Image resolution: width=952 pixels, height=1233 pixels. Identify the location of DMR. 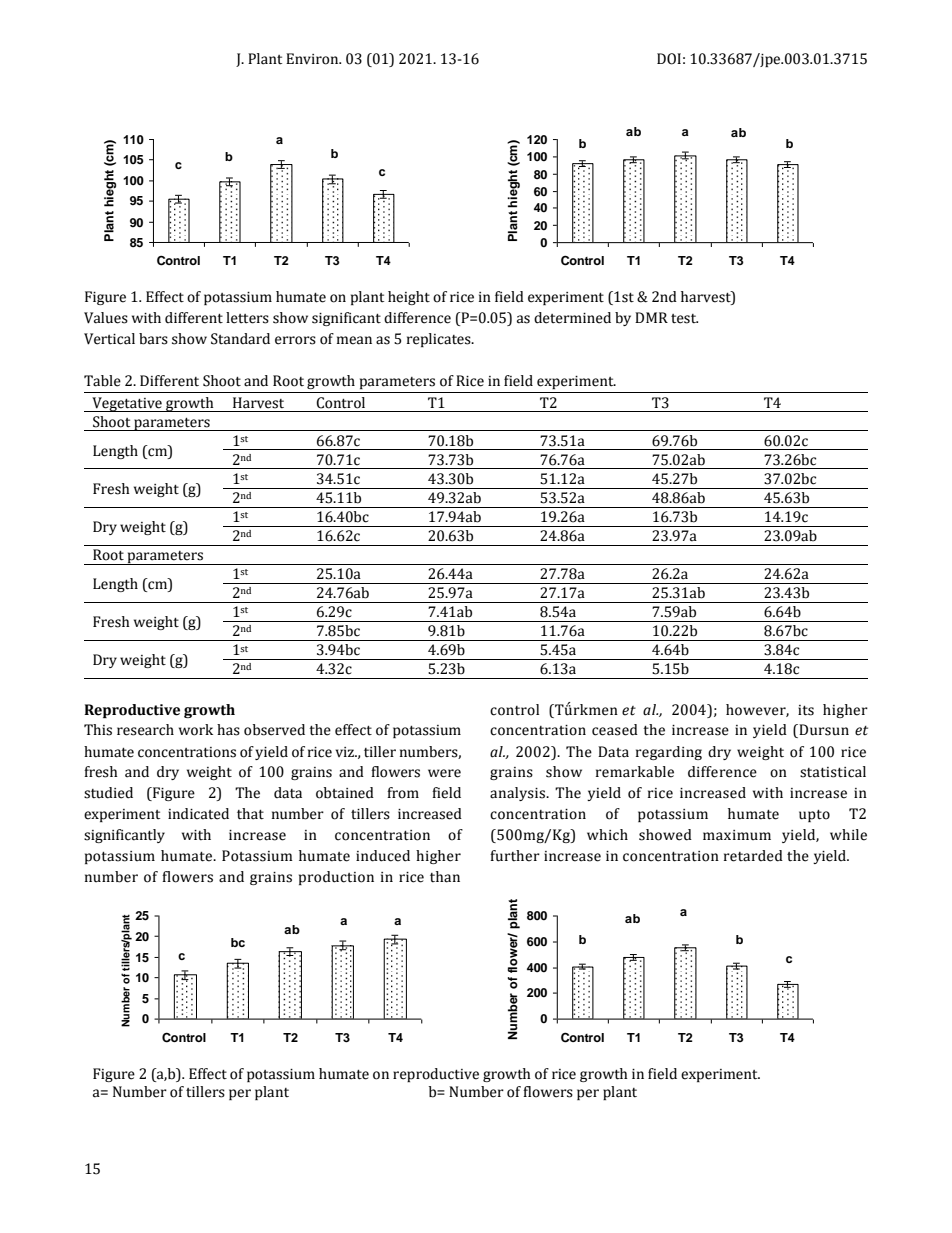
(651, 317).
